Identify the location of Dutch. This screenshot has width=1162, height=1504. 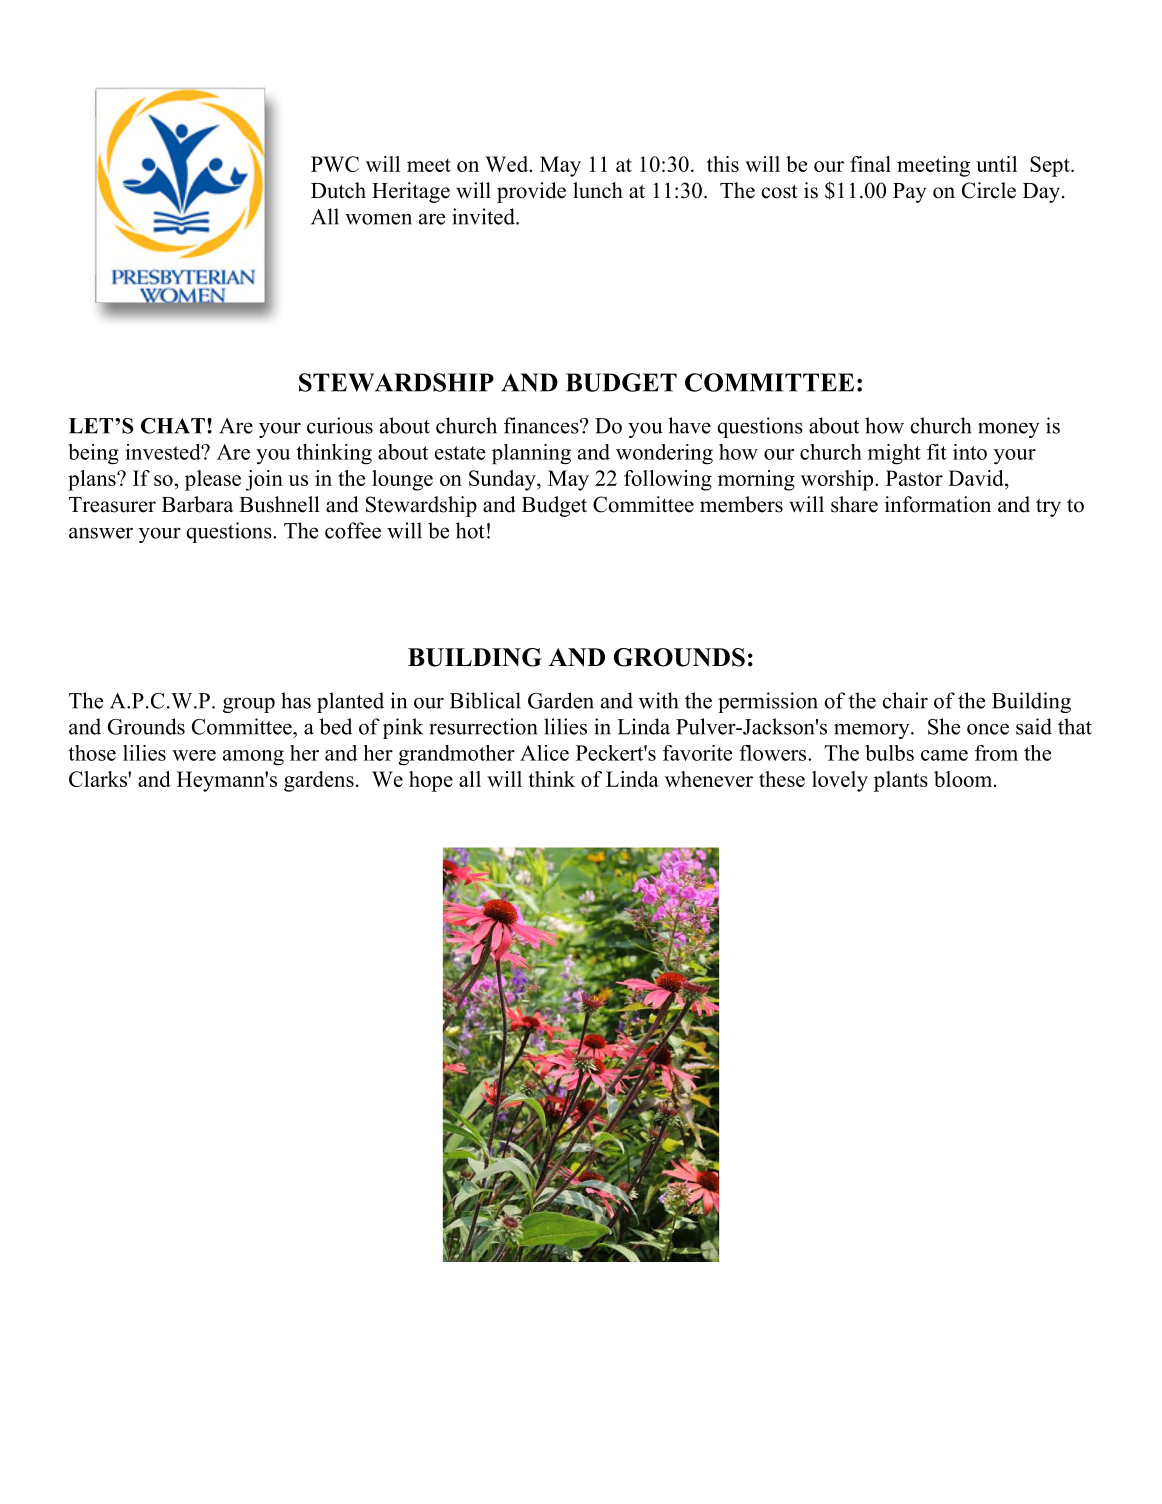
(338, 190).
